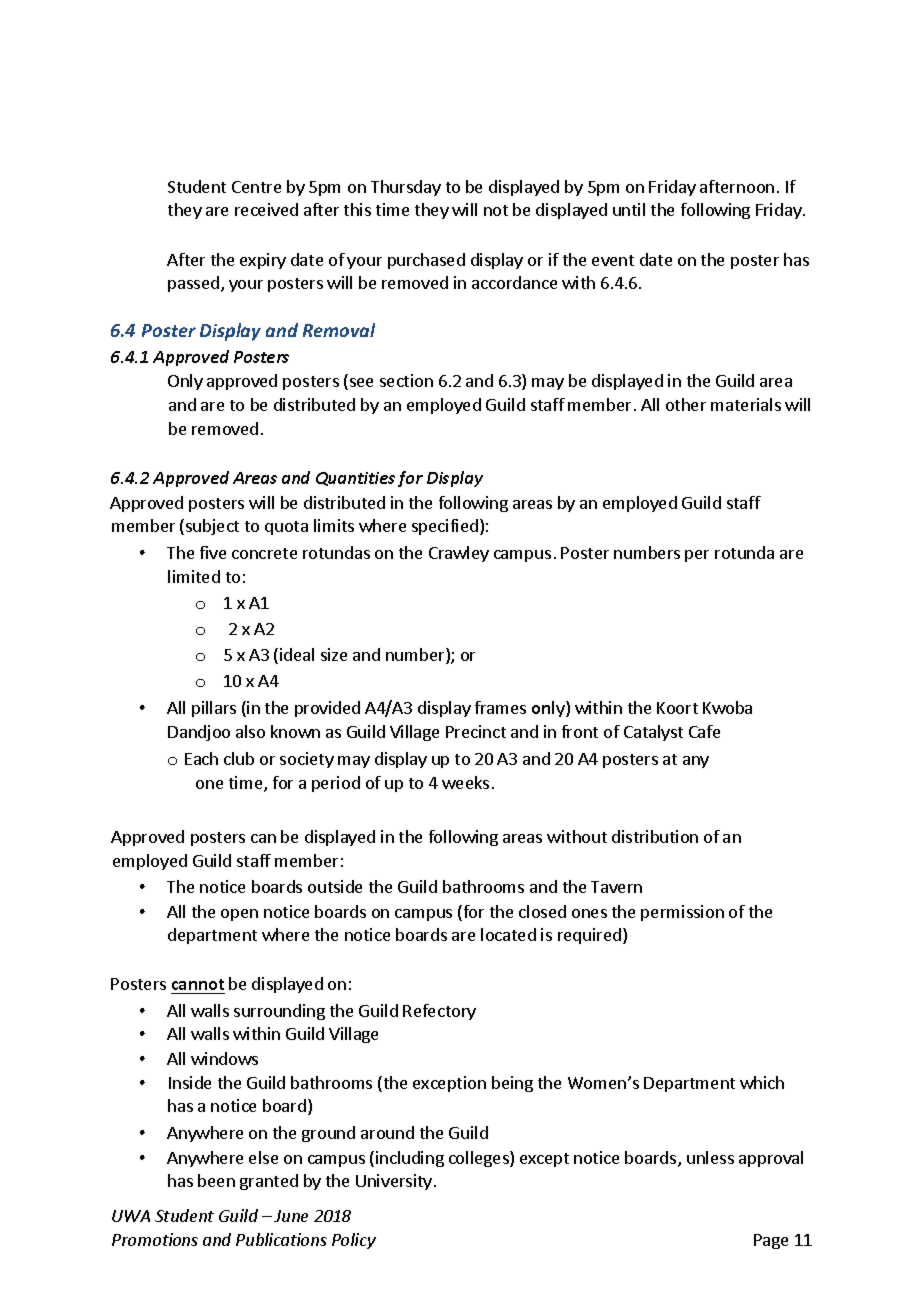  Describe the element at coordinates (682, 913) in the document. I see `permission` at that location.
